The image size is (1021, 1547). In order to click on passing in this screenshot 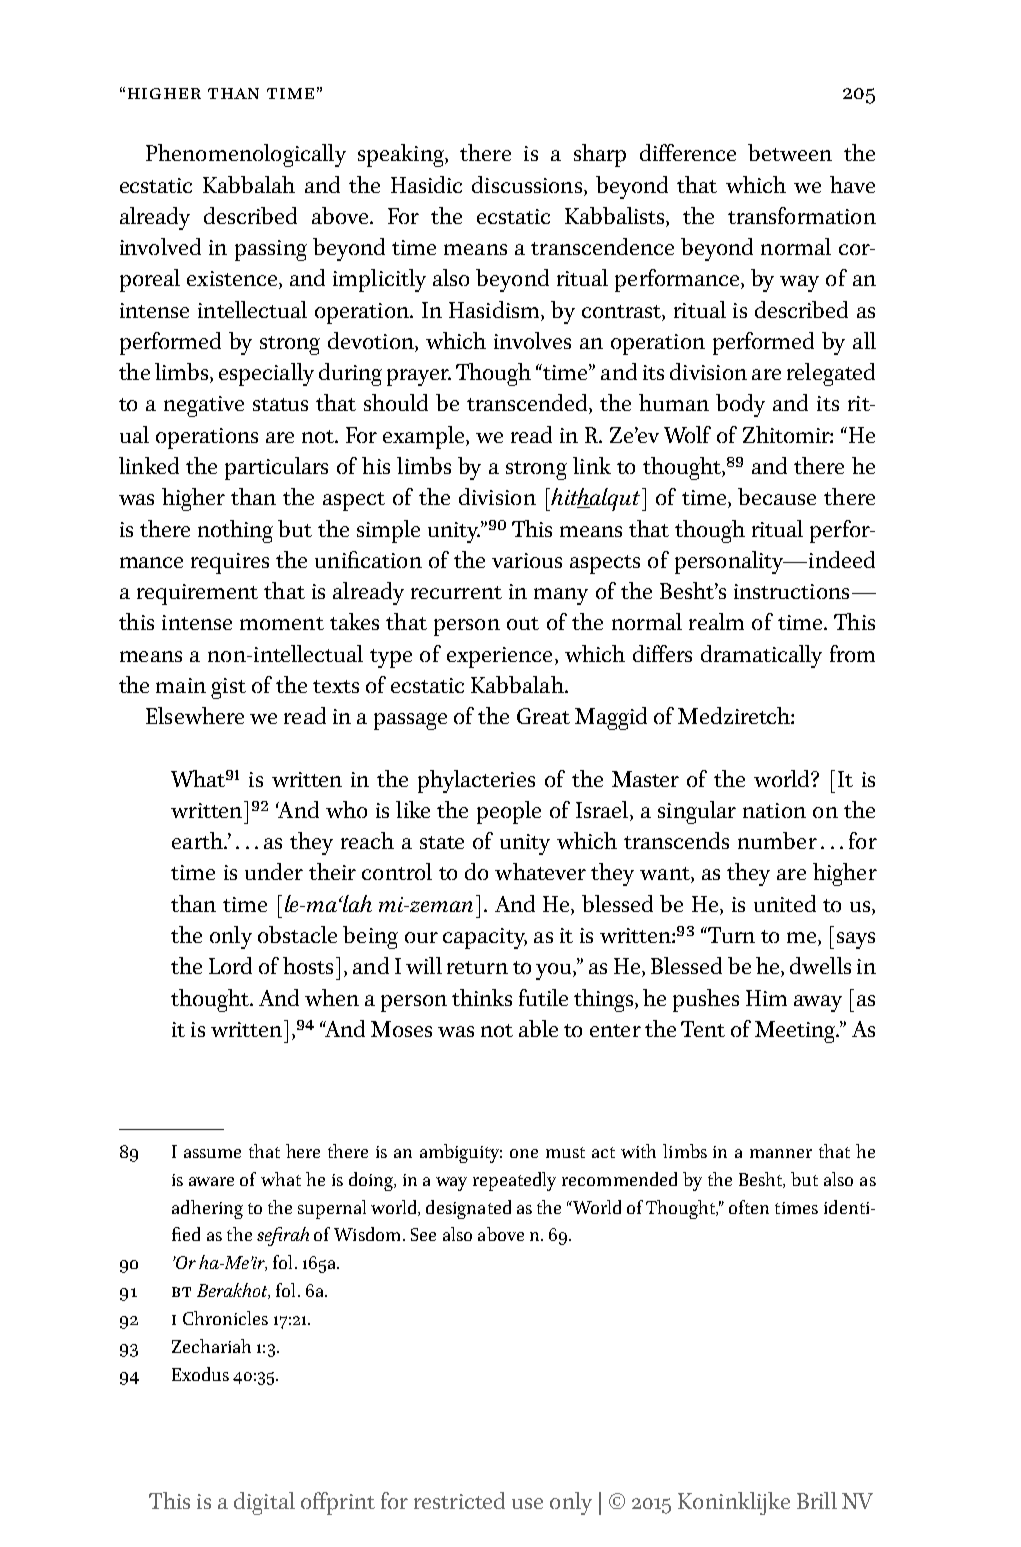, I will do `click(271, 250)`.
